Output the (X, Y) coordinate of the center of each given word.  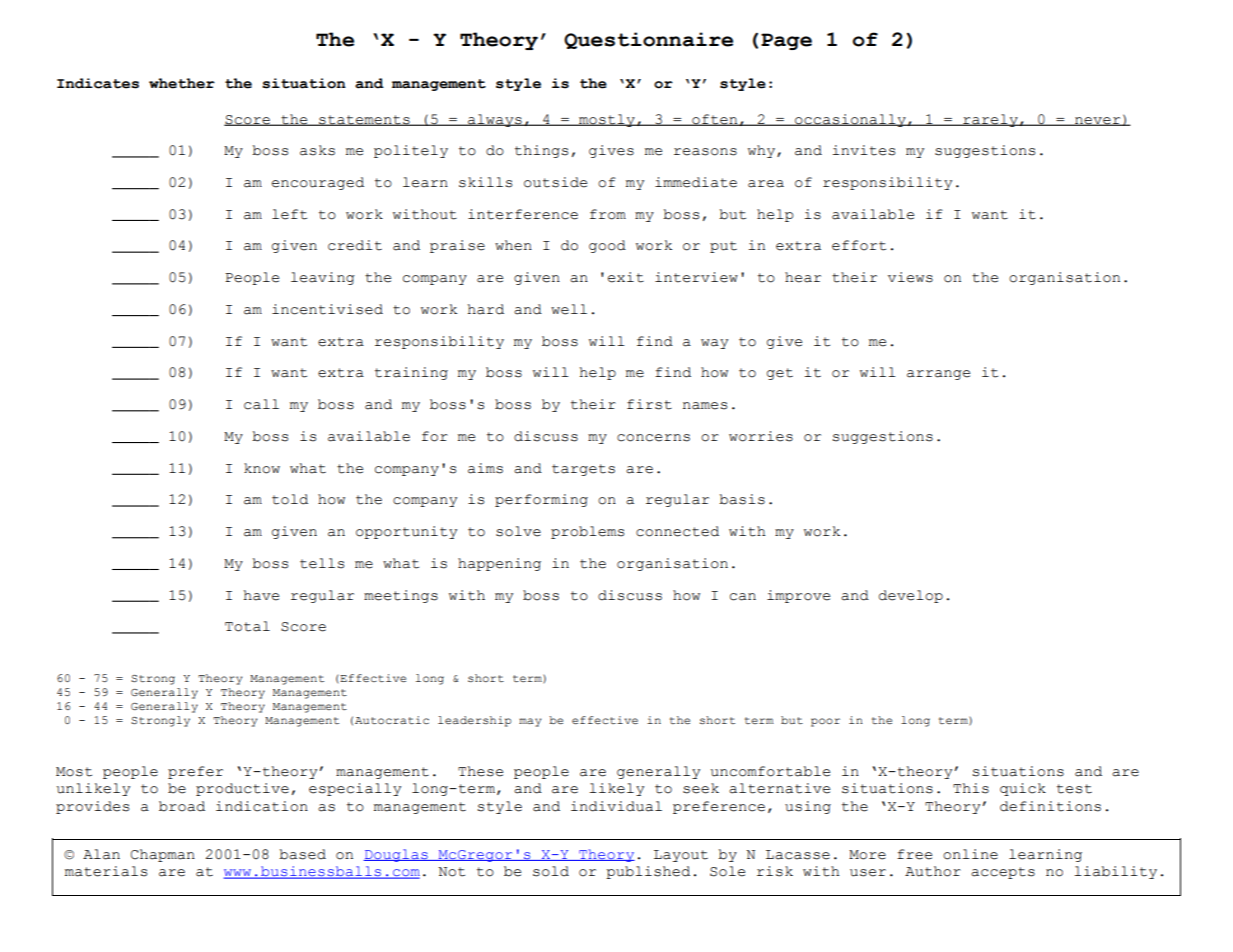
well (569, 309)
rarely (990, 120)
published (648, 872)
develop (911, 596)
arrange (938, 375)
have (261, 595)
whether (182, 83)
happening (499, 564)
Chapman (163, 855)
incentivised (327, 309)
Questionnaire (648, 40)
